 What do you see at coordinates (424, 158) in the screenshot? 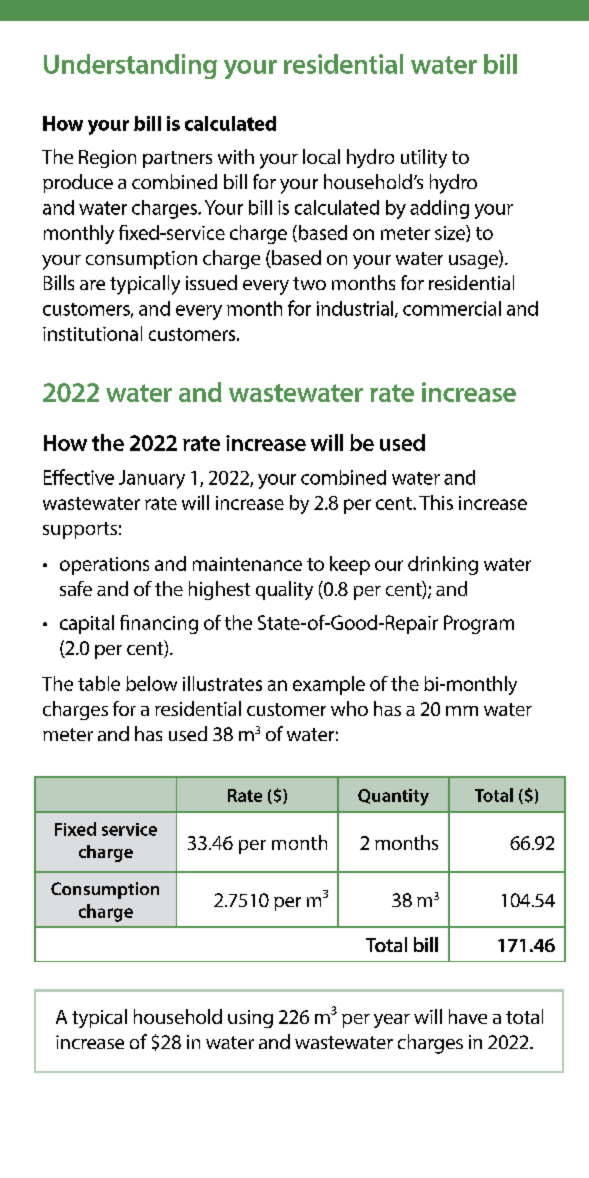
I see `utility` at bounding box center [424, 158].
